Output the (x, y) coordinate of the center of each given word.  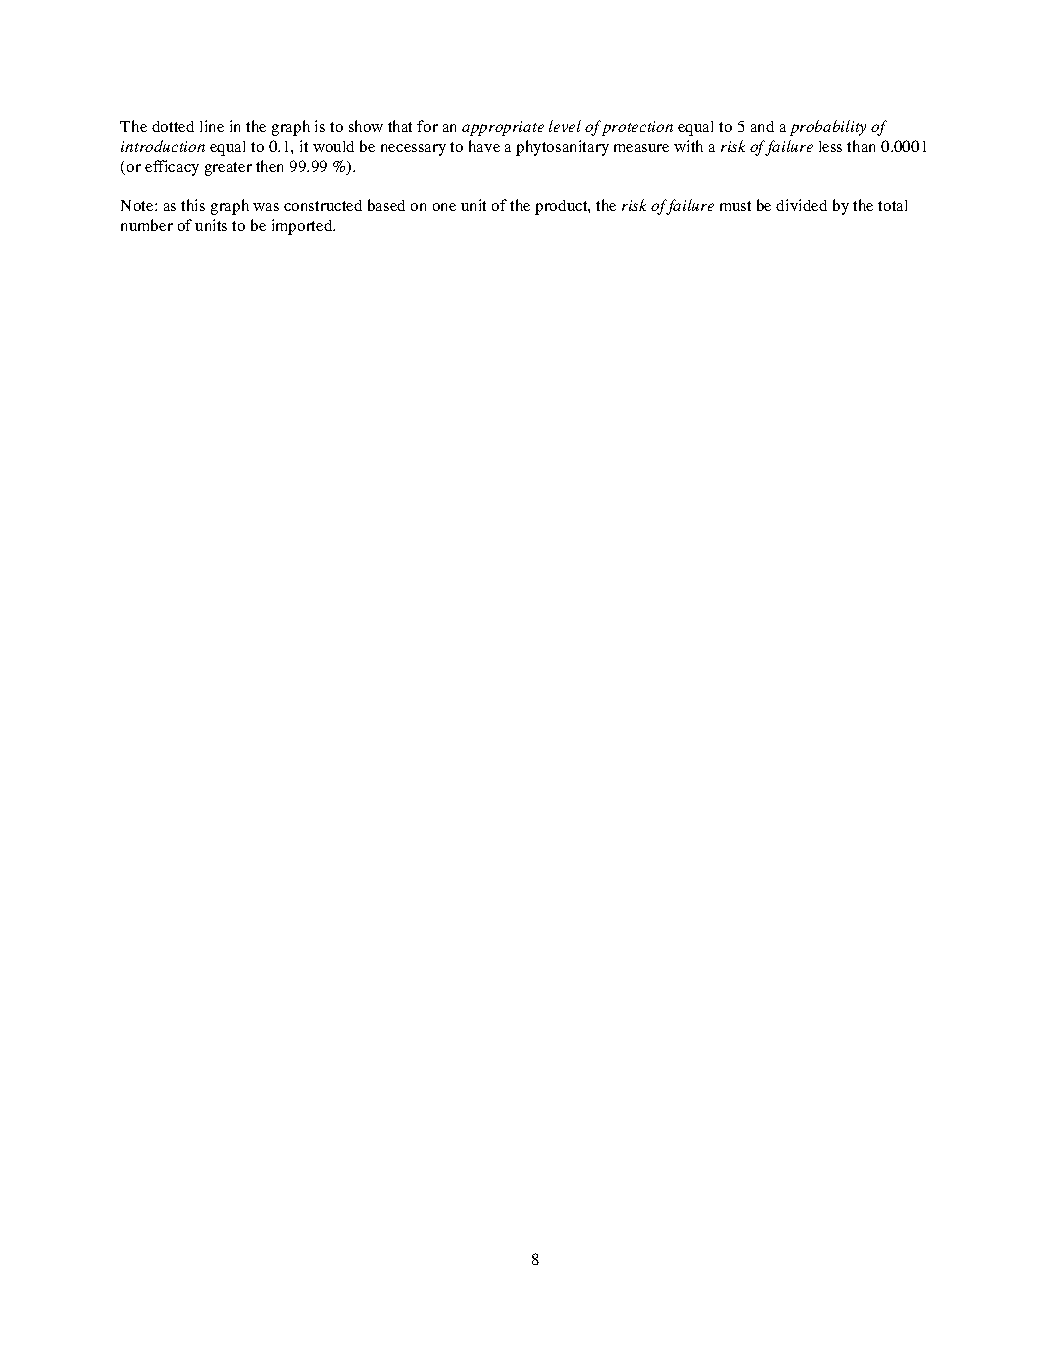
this (193, 205)
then (269, 166)
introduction (163, 146)
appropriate (503, 128)
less (830, 146)
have (484, 146)
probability (828, 128)
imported (303, 227)
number (147, 225)
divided (801, 205)
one (444, 207)
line (212, 126)
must (735, 206)
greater (228, 169)
